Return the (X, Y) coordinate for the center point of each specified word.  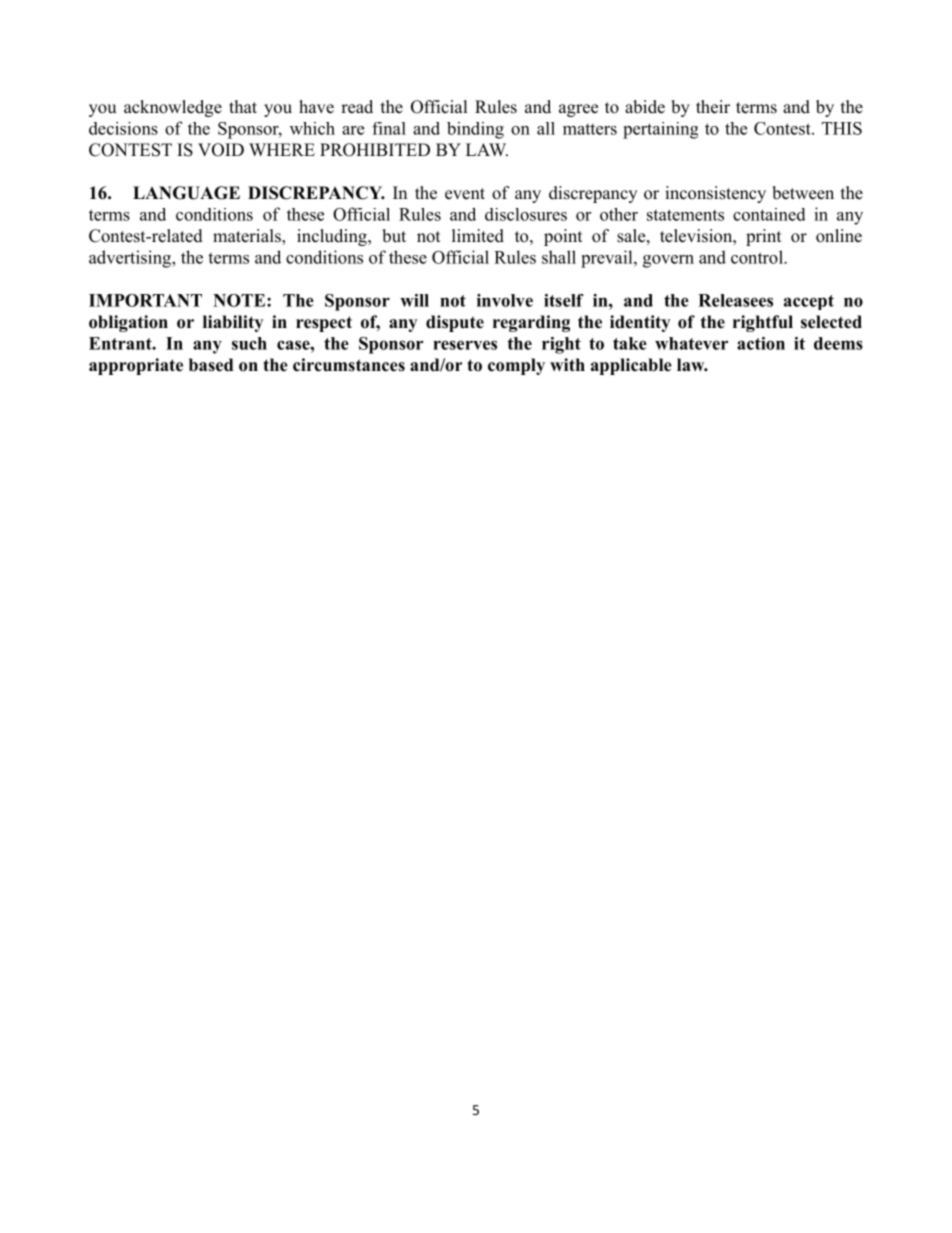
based (211, 365)
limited (478, 236)
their (713, 107)
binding (475, 130)
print (763, 237)
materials (248, 237)
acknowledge (173, 108)
